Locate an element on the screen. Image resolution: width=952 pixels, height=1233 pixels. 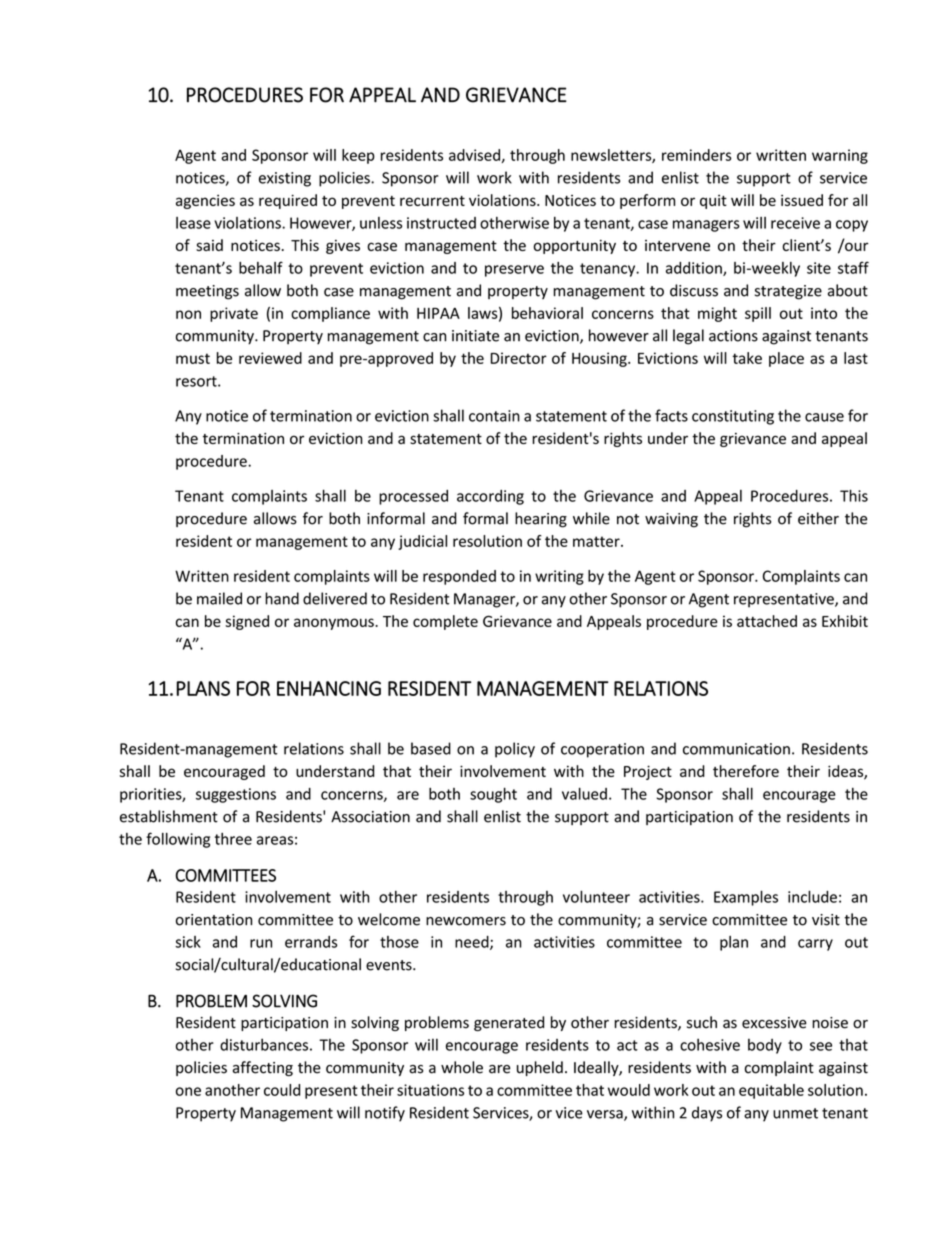
complete is located at coordinates (445, 622).
